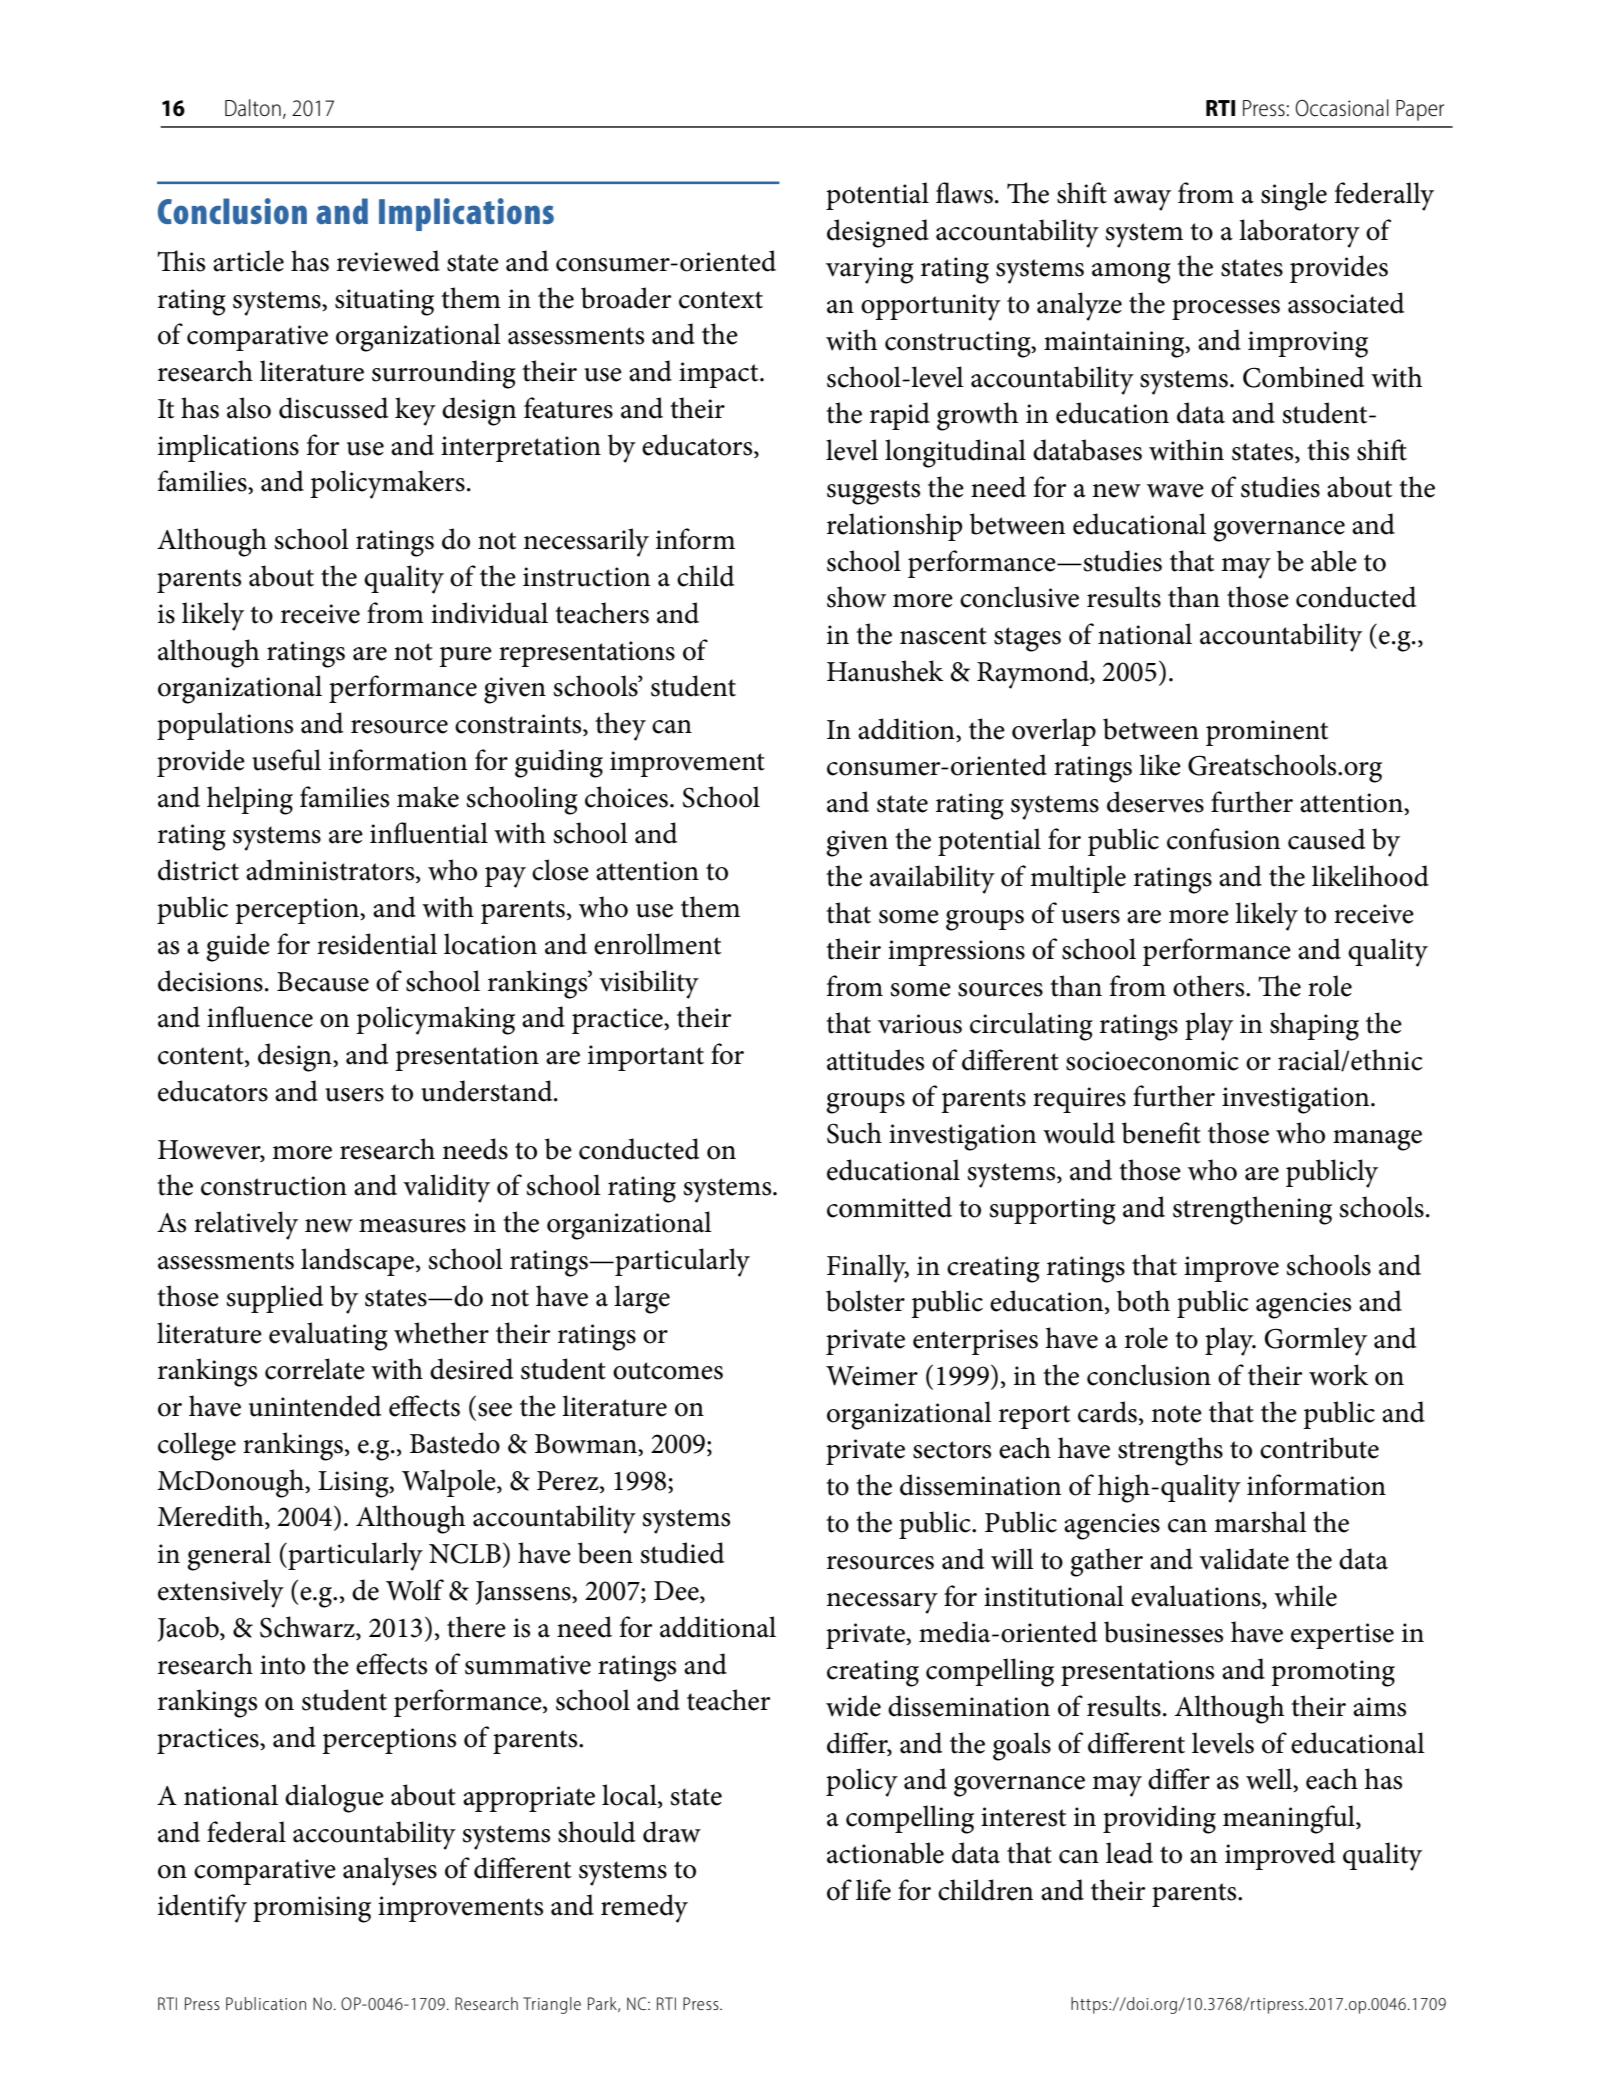  I want to click on promising, so click(312, 1909).
